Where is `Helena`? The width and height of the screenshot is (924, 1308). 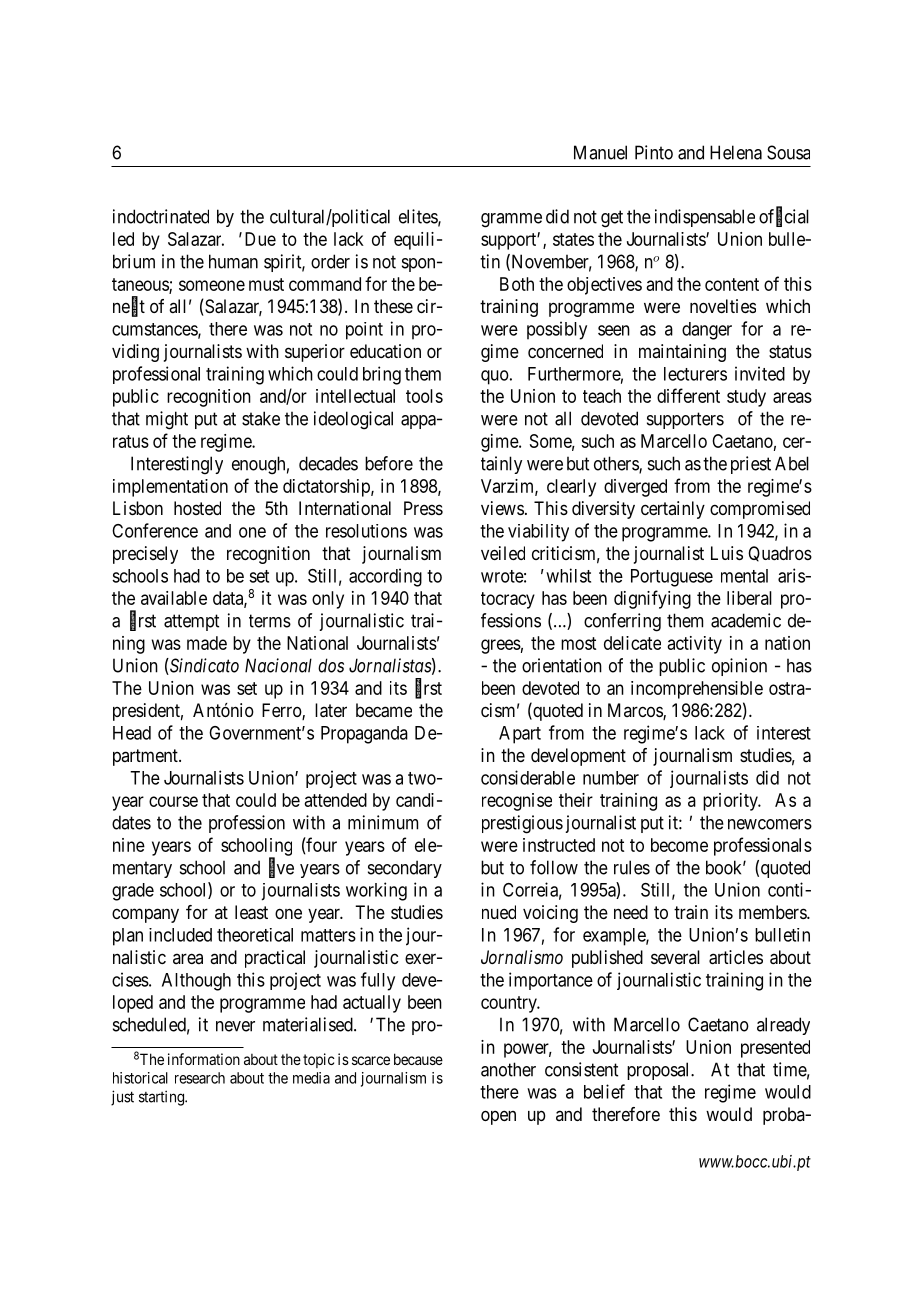
Helena is located at coordinates (736, 152).
